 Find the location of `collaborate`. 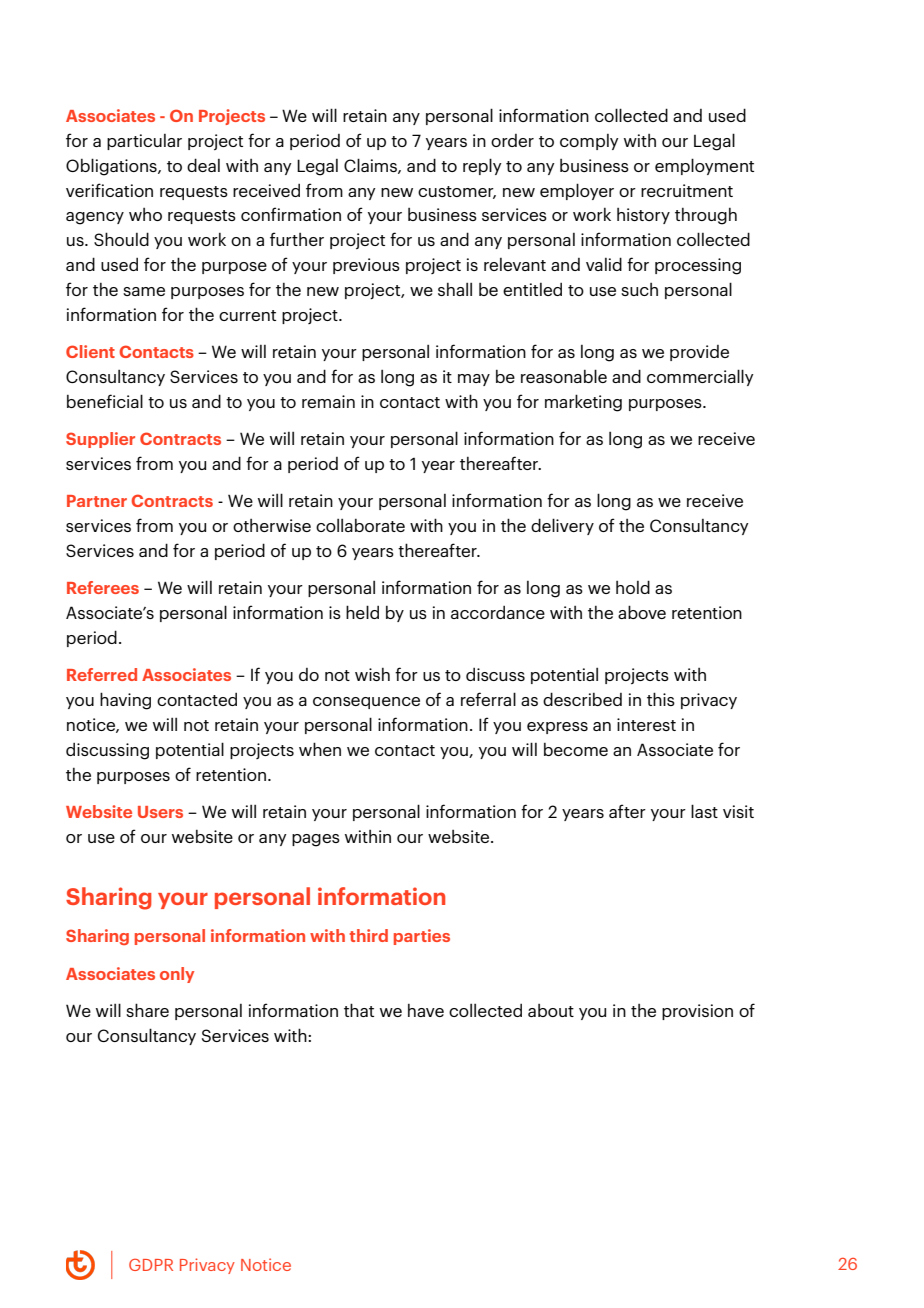

collaborate is located at coordinates (360, 525).
